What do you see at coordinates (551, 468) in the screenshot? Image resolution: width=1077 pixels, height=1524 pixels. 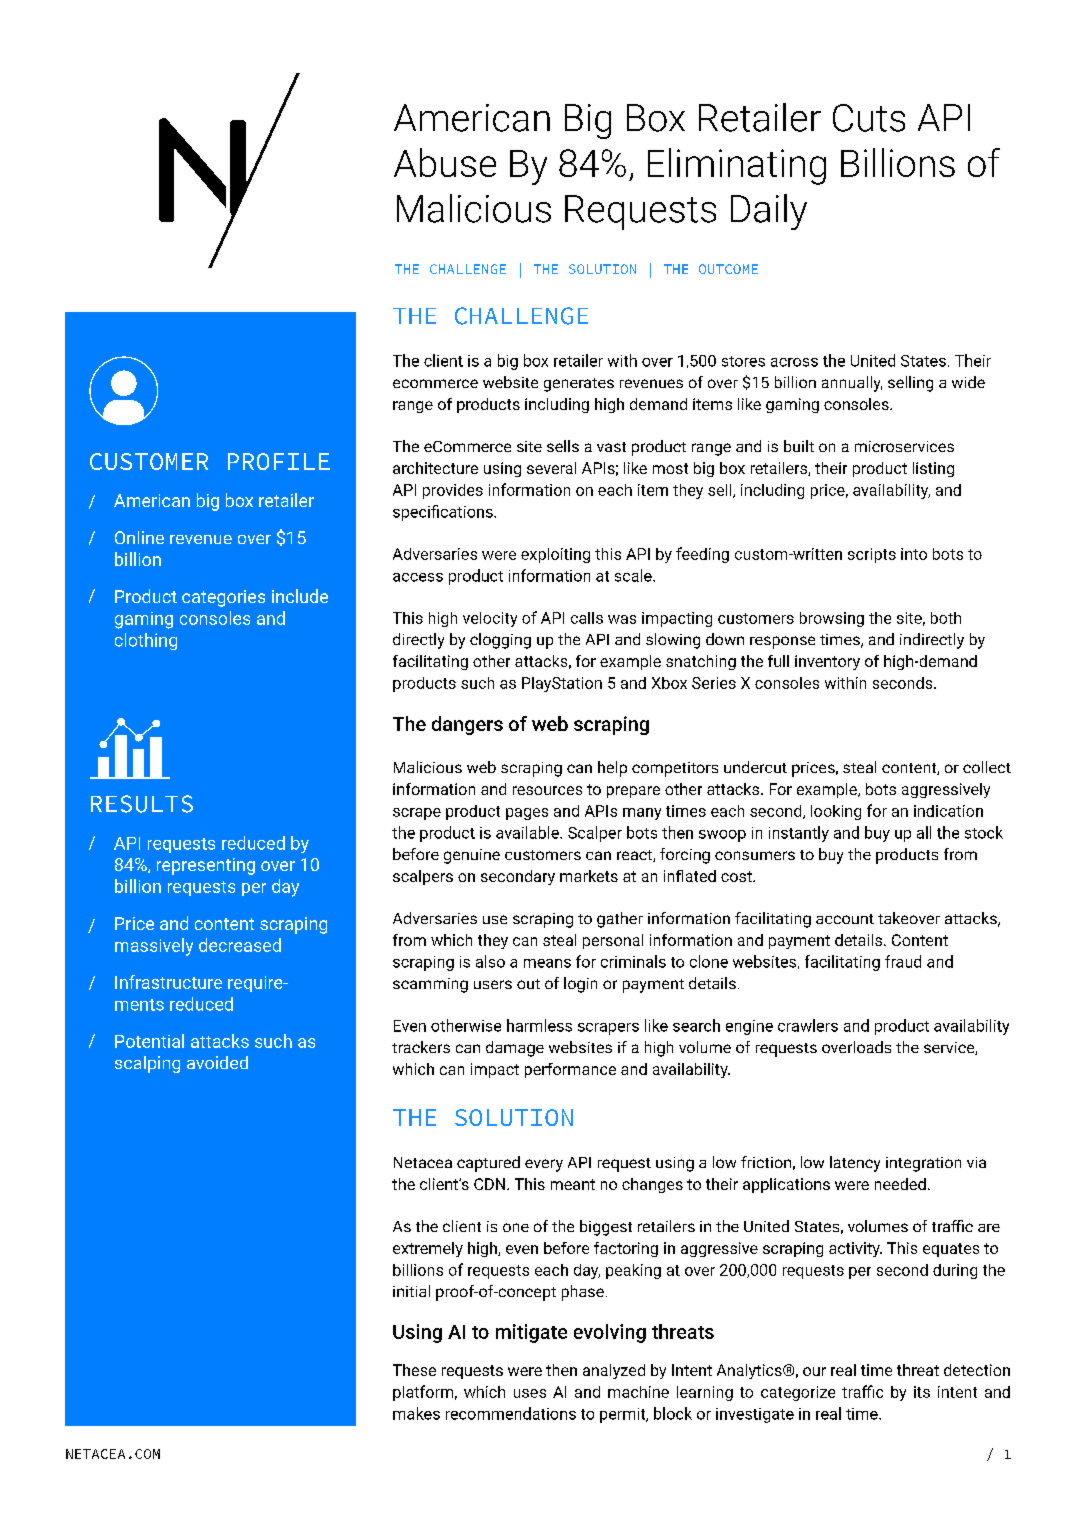 I see `several` at bounding box center [551, 468].
